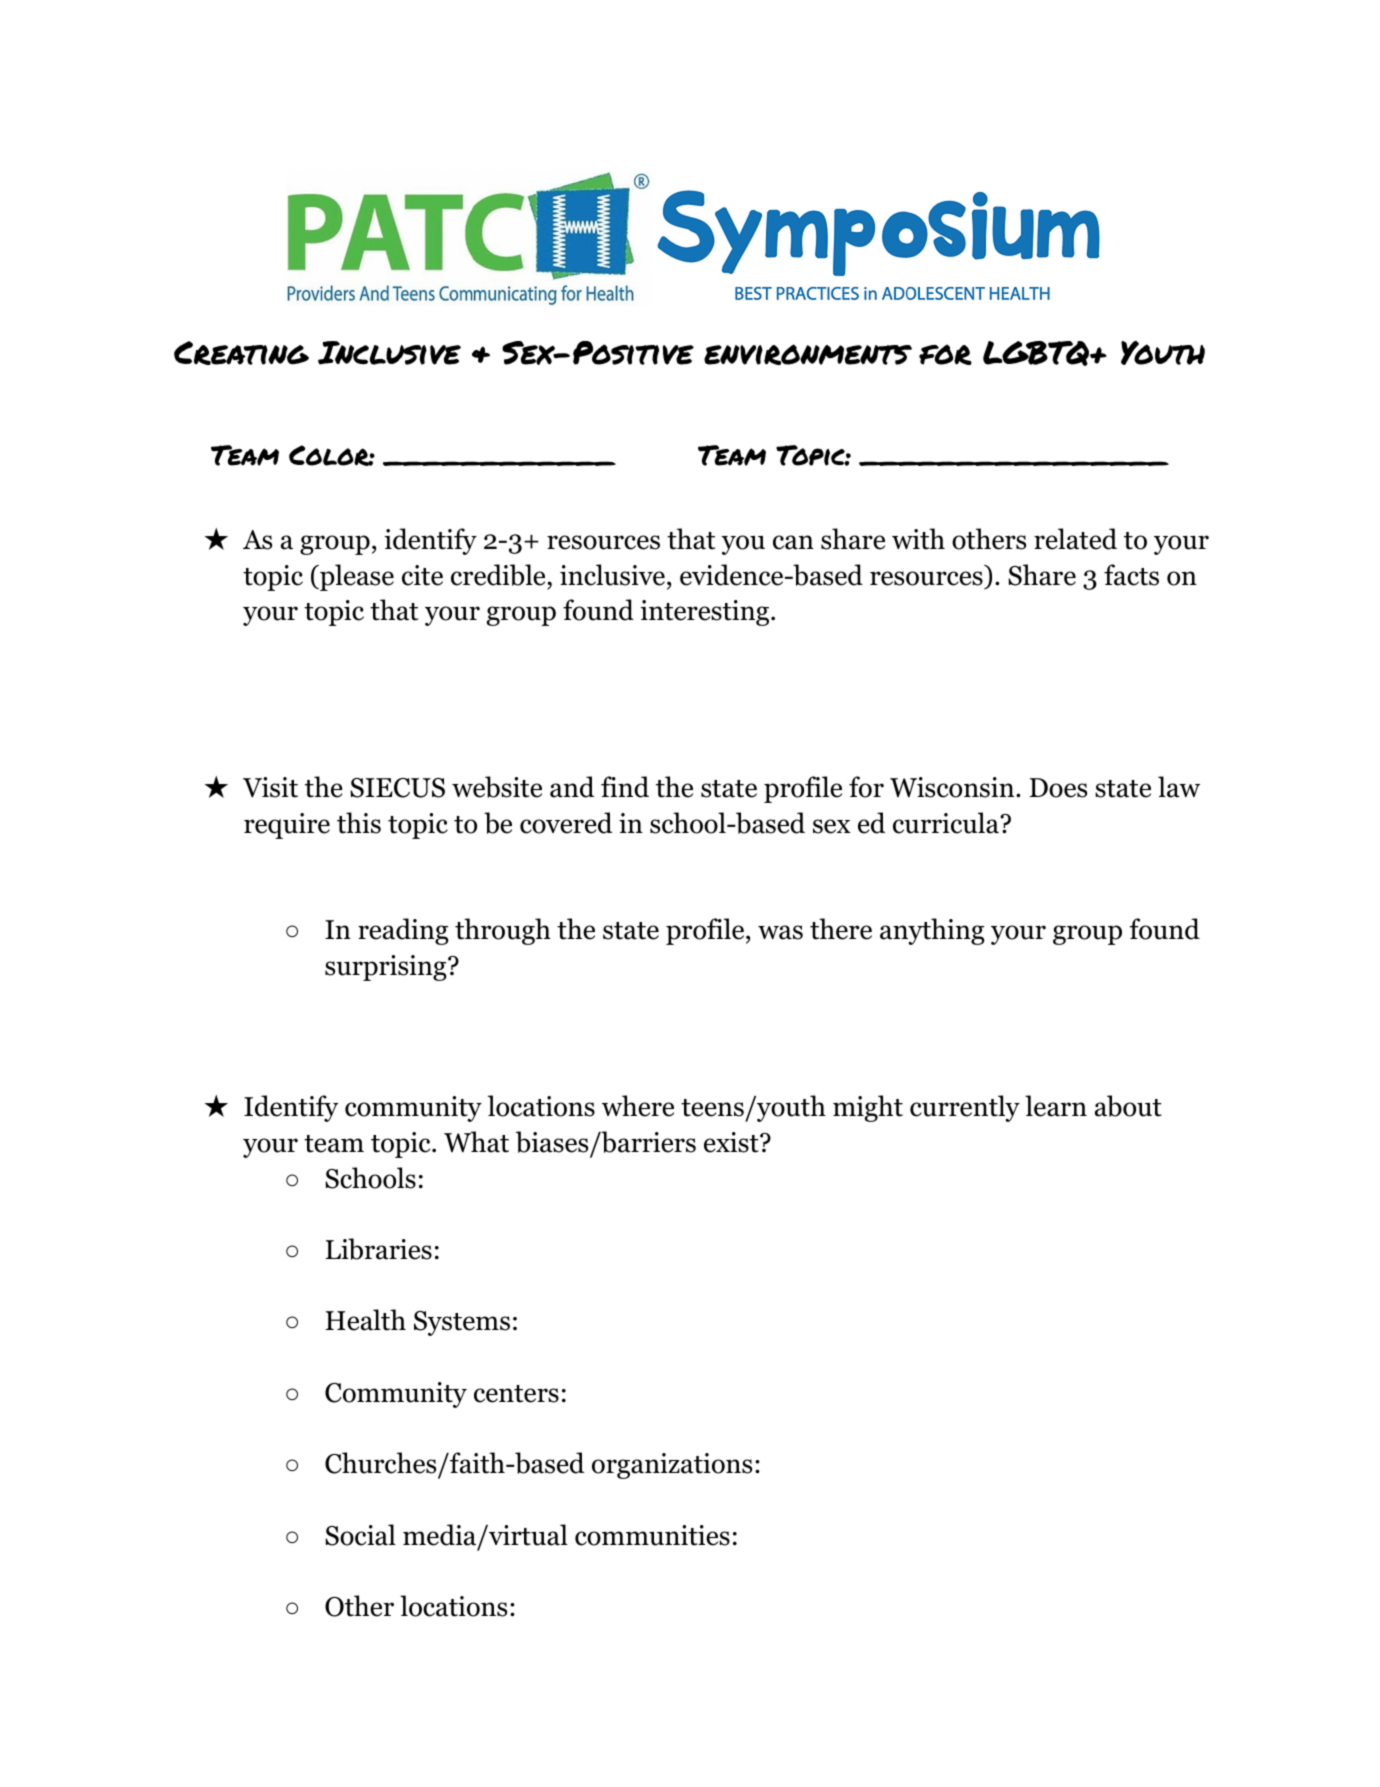 The height and width of the screenshot is (1787, 1380). I want to click on exist, so click(732, 1142).
